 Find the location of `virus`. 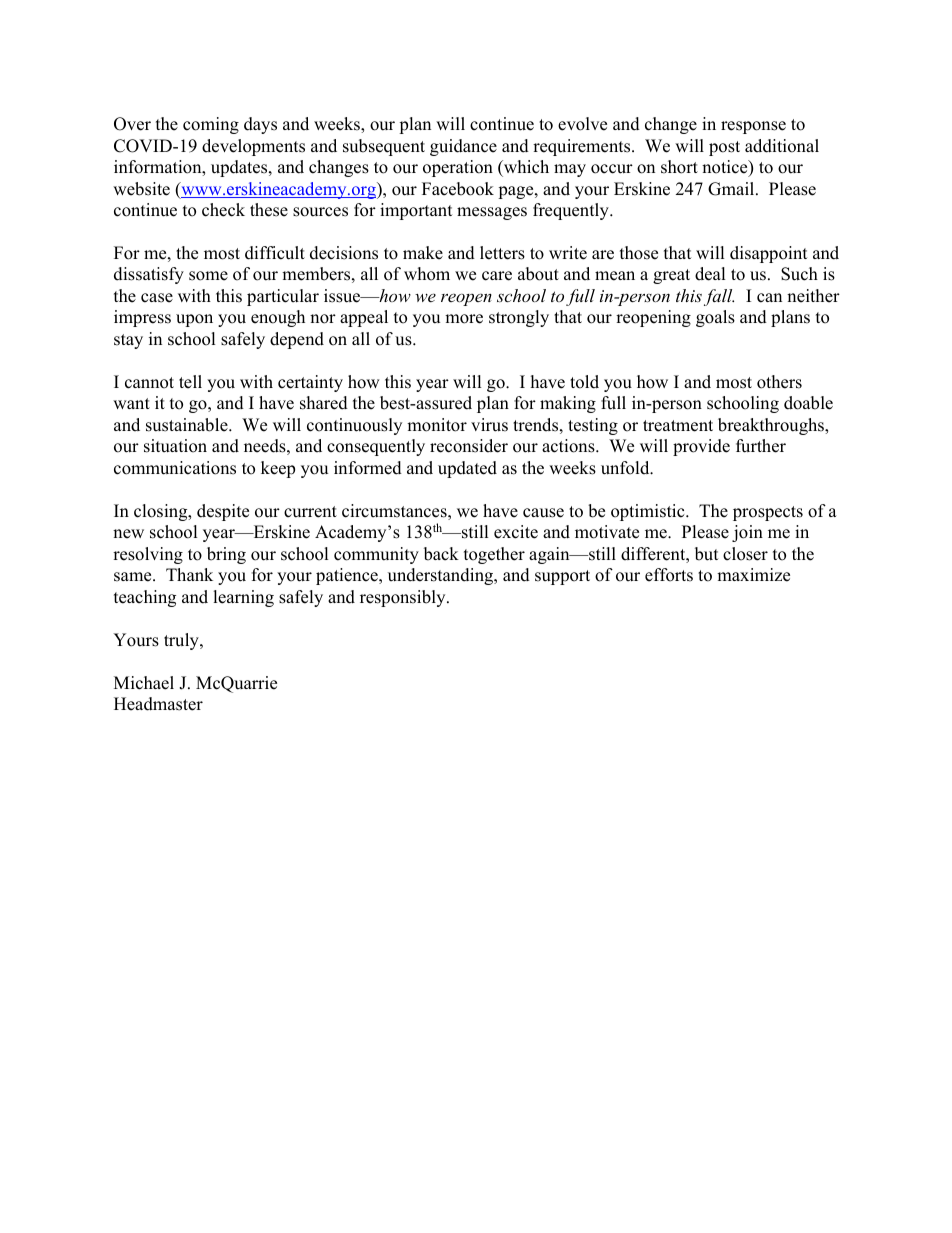

virus is located at coordinates (489, 425).
